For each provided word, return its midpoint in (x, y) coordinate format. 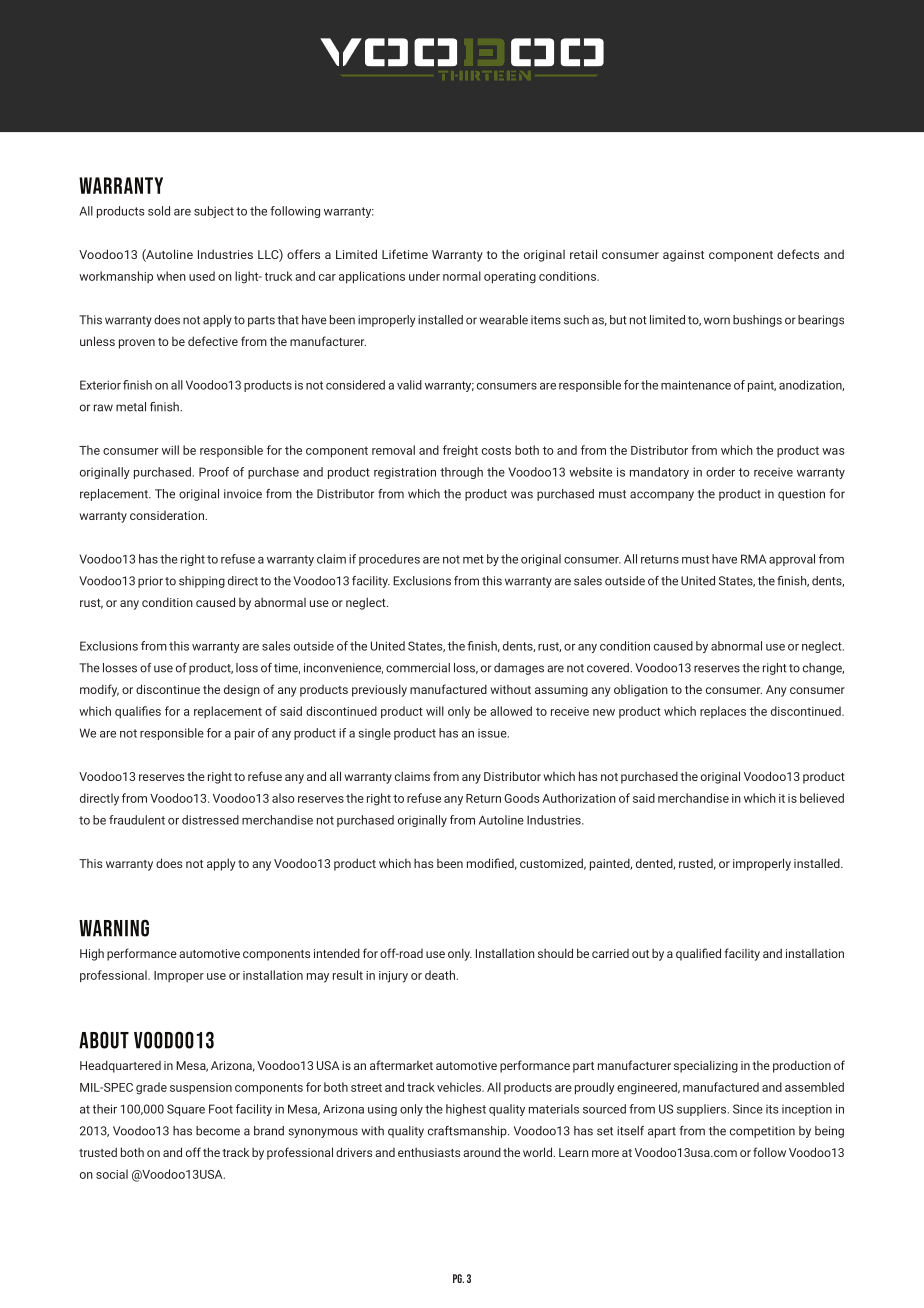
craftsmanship (468, 1132)
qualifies (138, 712)
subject (214, 212)
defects (798, 254)
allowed (511, 711)
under (424, 276)
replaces (723, 712)
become (218, 1131)
